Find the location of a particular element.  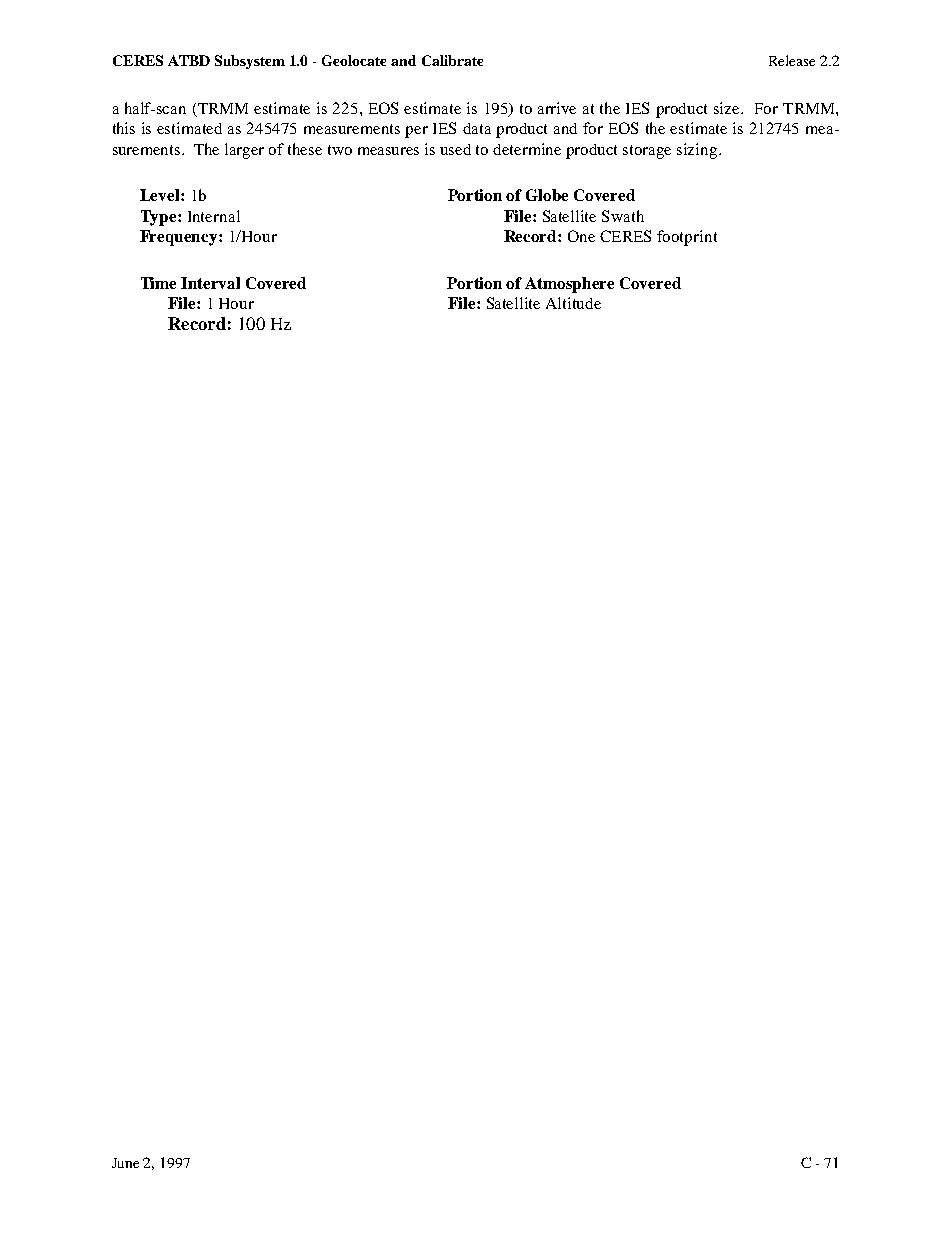

Altitude is located at coordinates (573, 303).
